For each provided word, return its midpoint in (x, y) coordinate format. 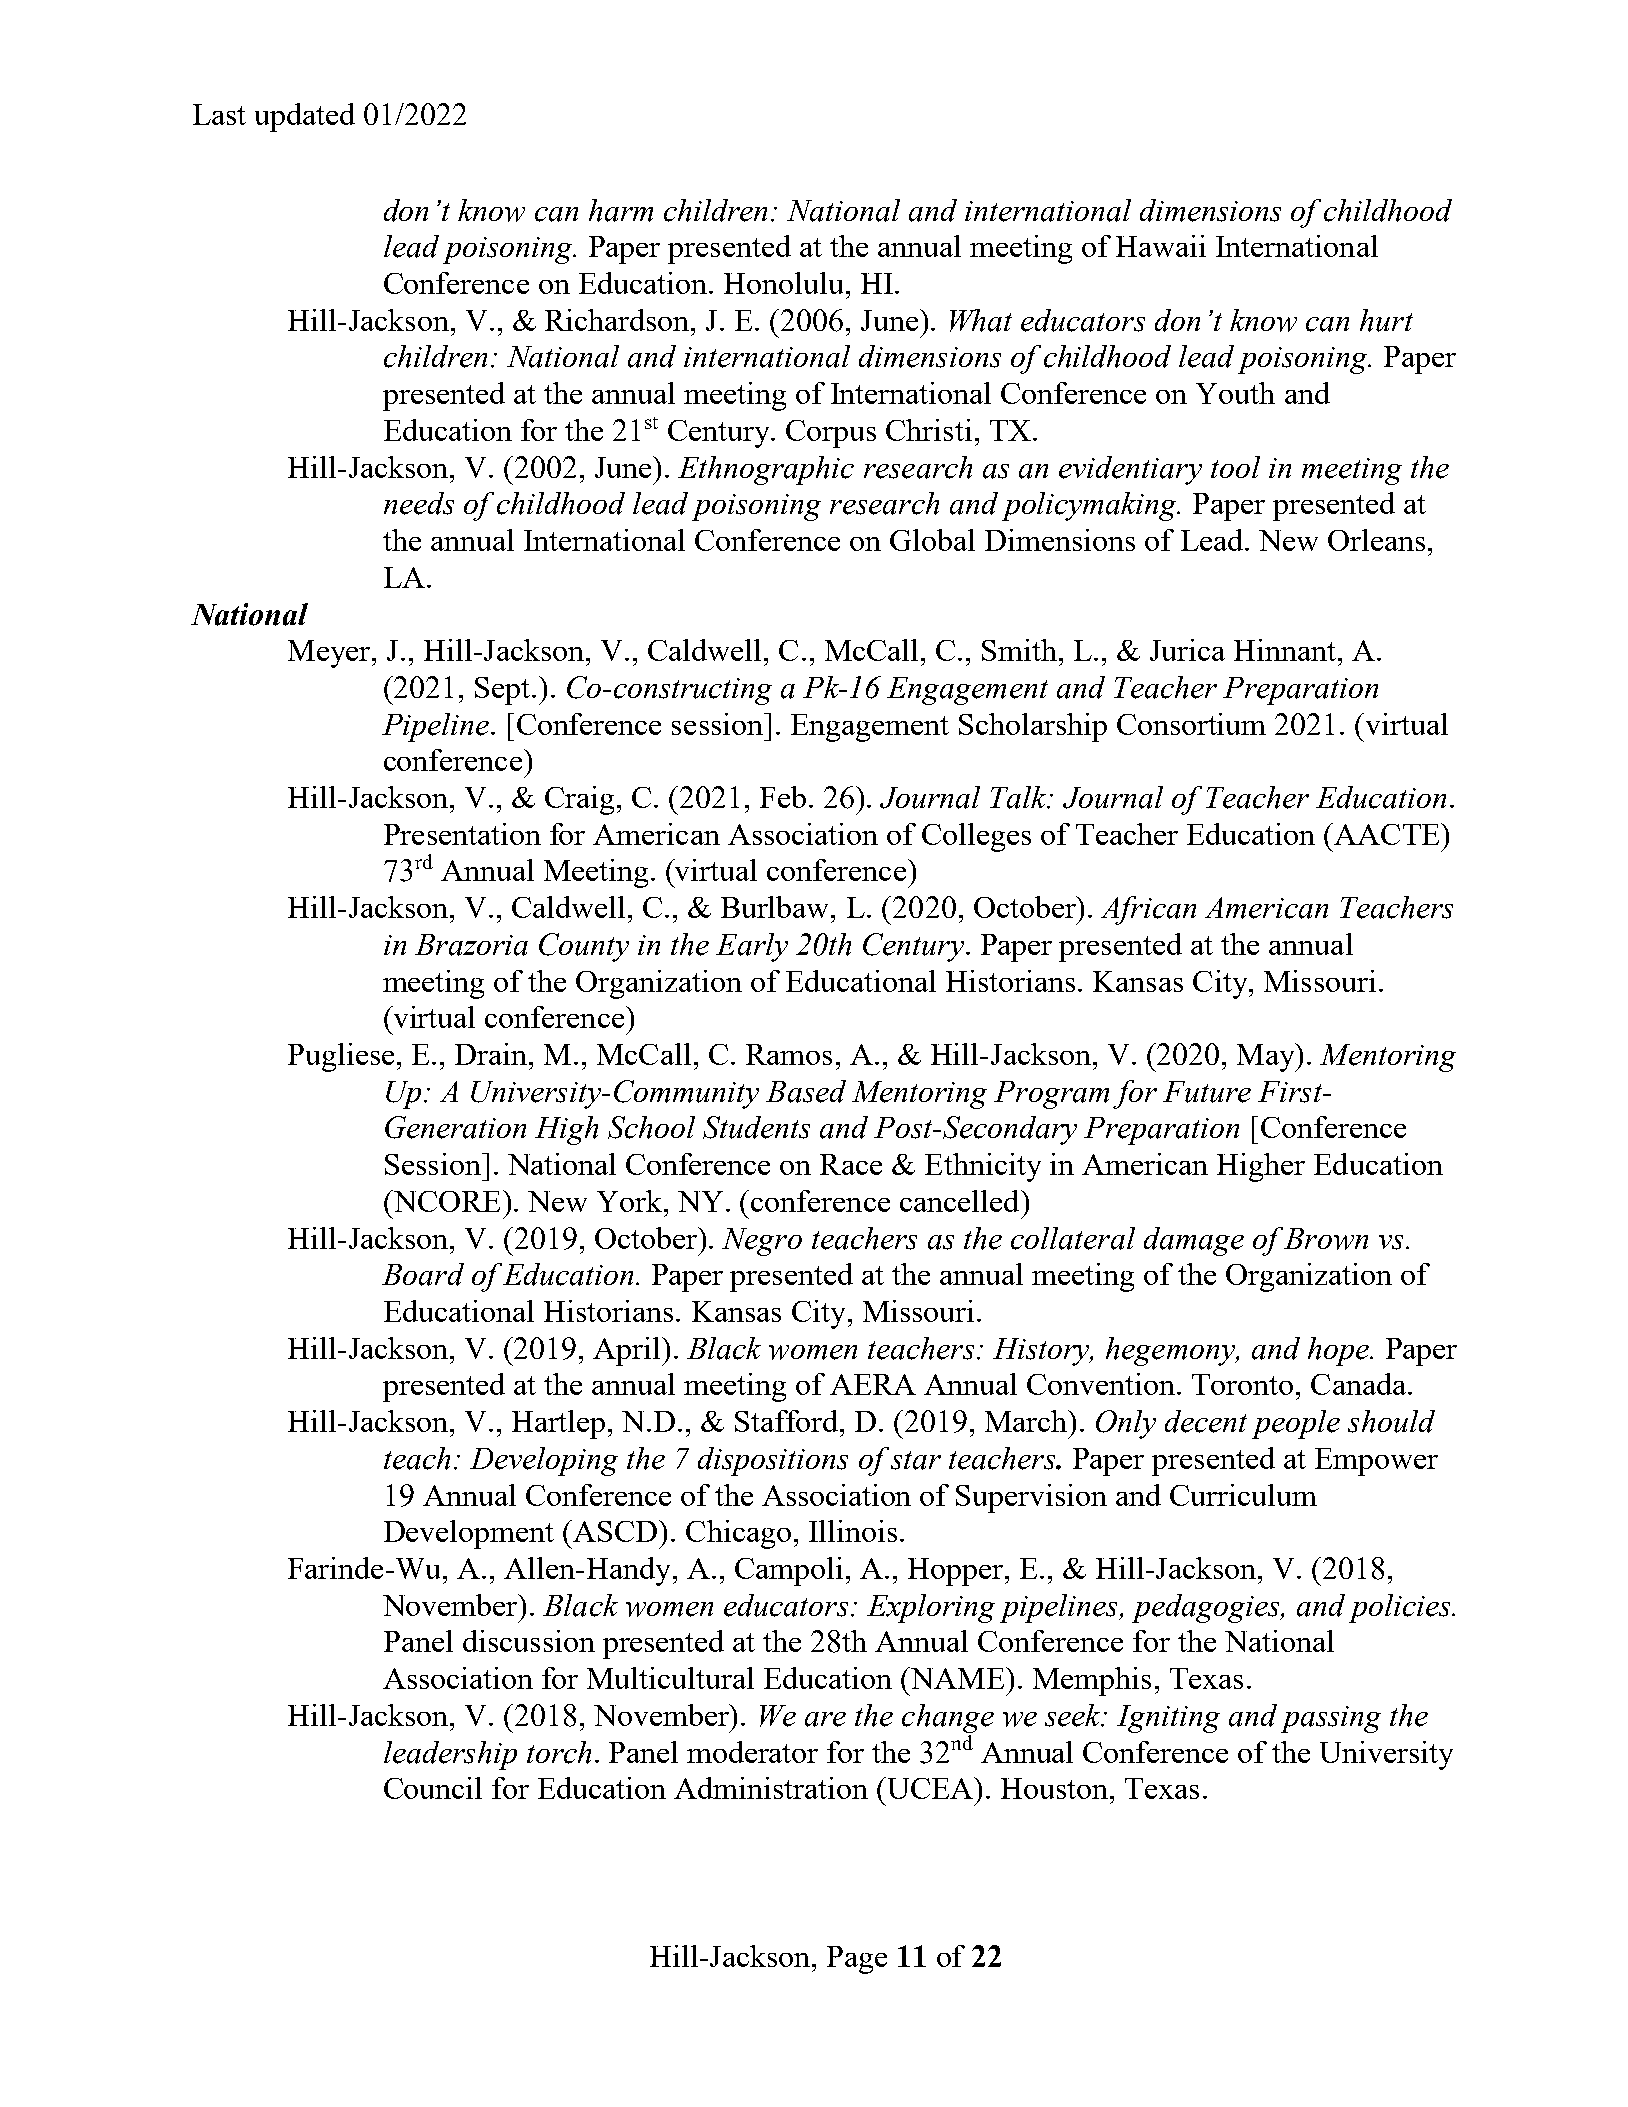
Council (433, 1788)
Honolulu (783, 283)
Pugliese (341, 1057)
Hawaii (1161, 246)
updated (305, 117)
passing (1331, 1719)
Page (857, 1960)
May (1267, 1057)
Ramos (789, 1054)
